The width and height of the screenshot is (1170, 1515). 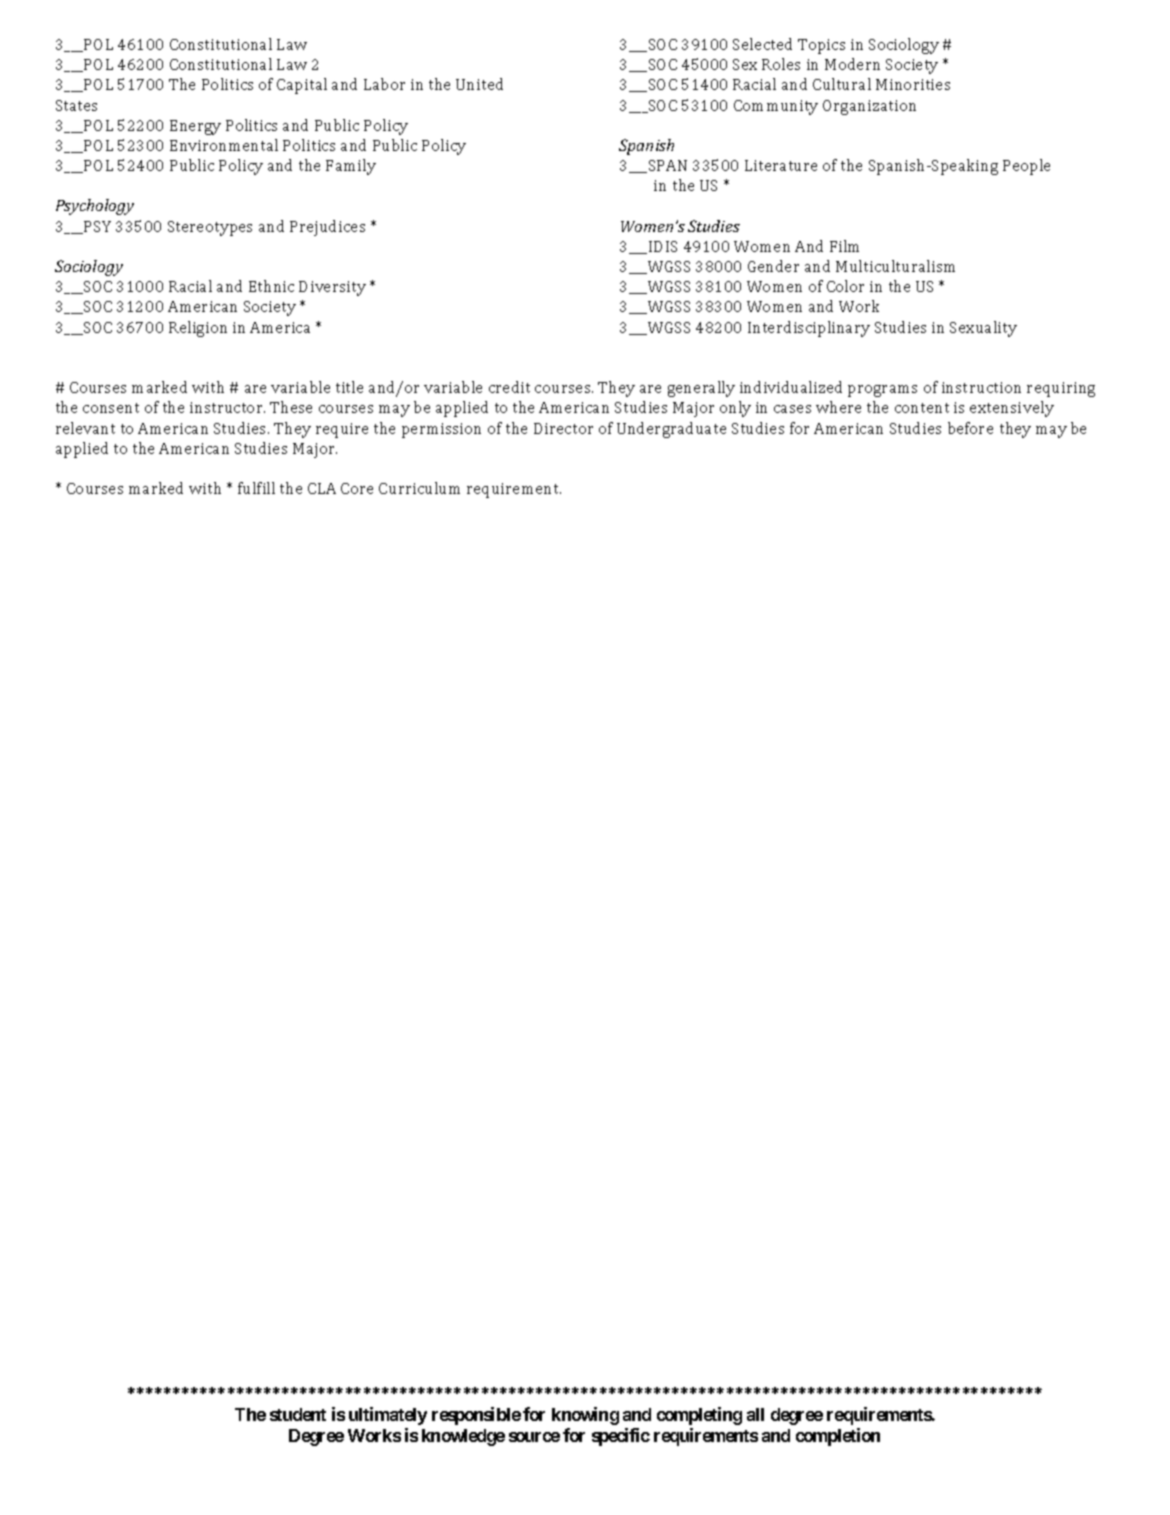 What do you see at coordinates (227, 407) in the screenshot?
I see `instructor` at bounding box center [227, 407].
